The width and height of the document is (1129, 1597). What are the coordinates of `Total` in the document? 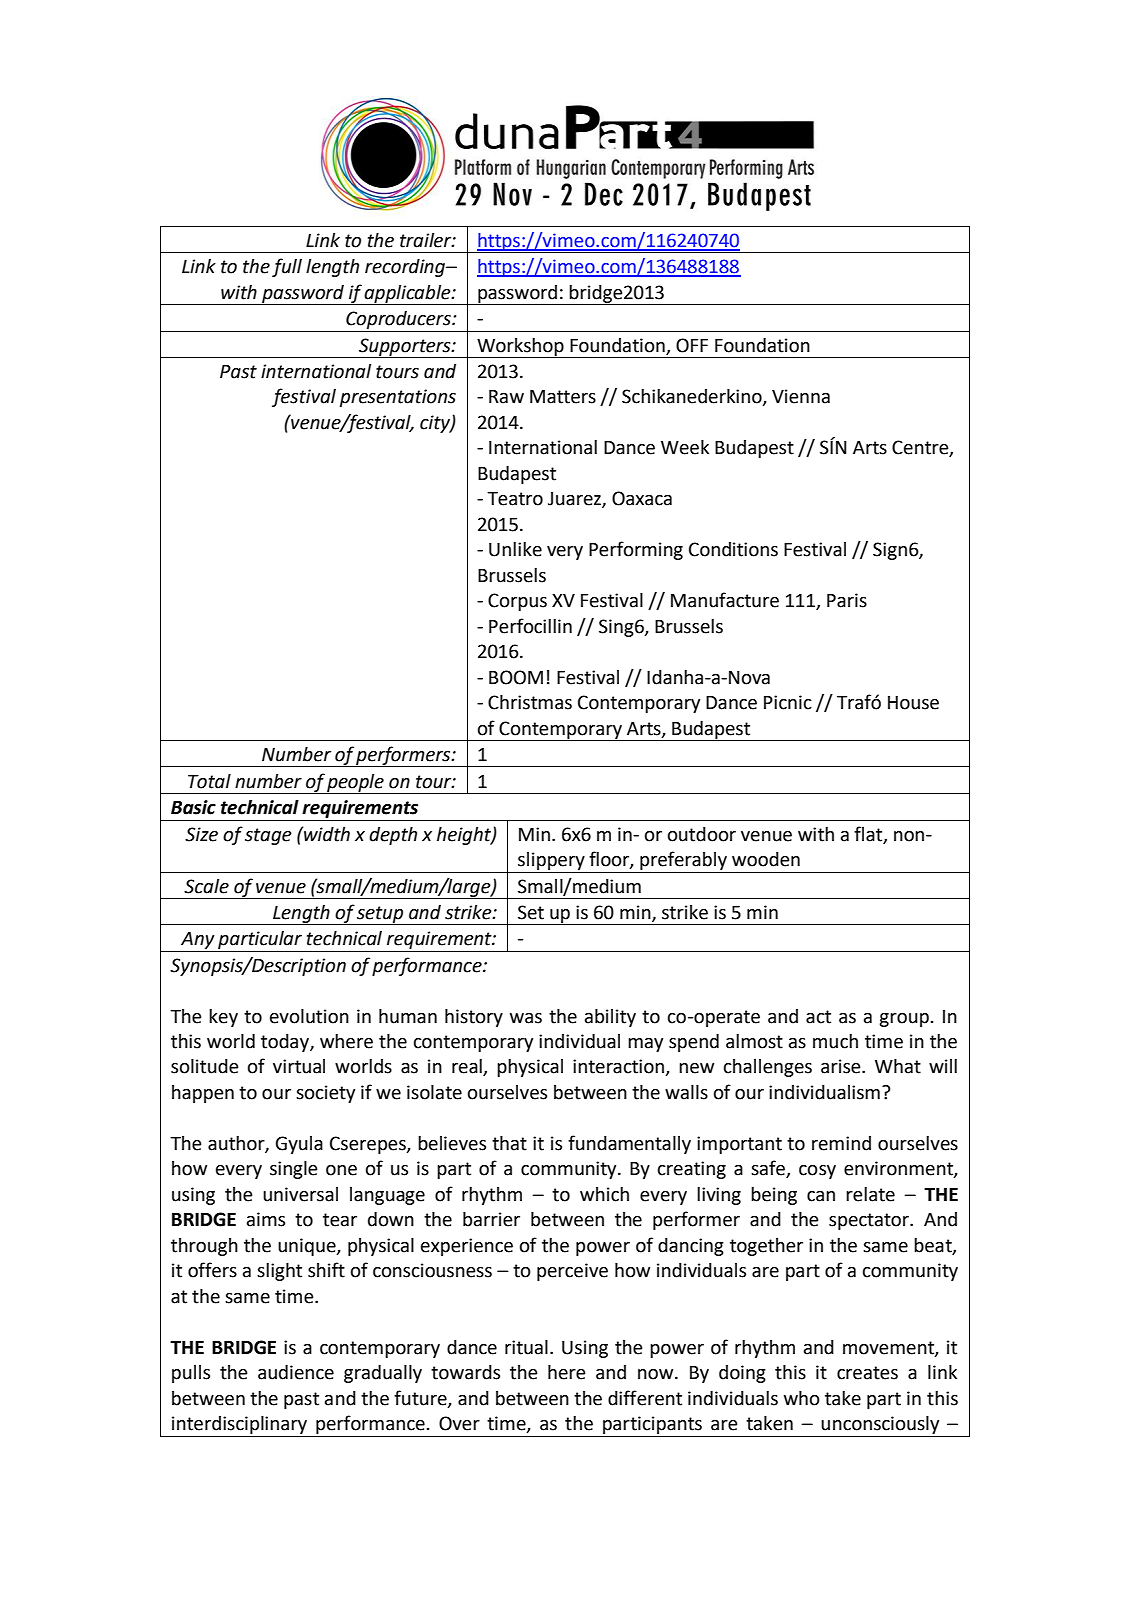 It's located at (209, 781).
